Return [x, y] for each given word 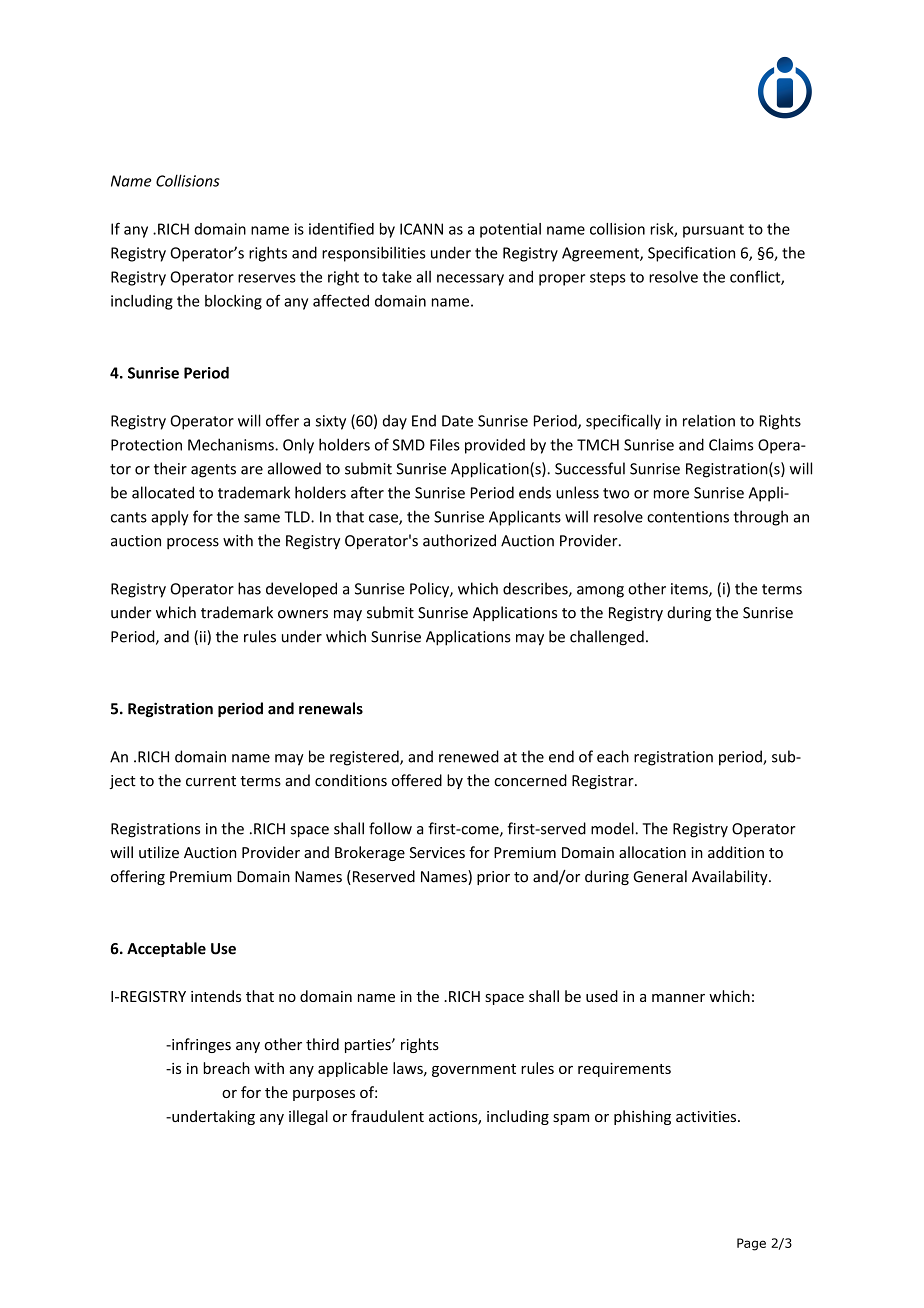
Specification [691, 254]
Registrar [604, 782]
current [211, 781]
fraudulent [387, 1116]
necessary [470, 280]
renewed [469, 756]
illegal [308, 1117]
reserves [267, 278]
